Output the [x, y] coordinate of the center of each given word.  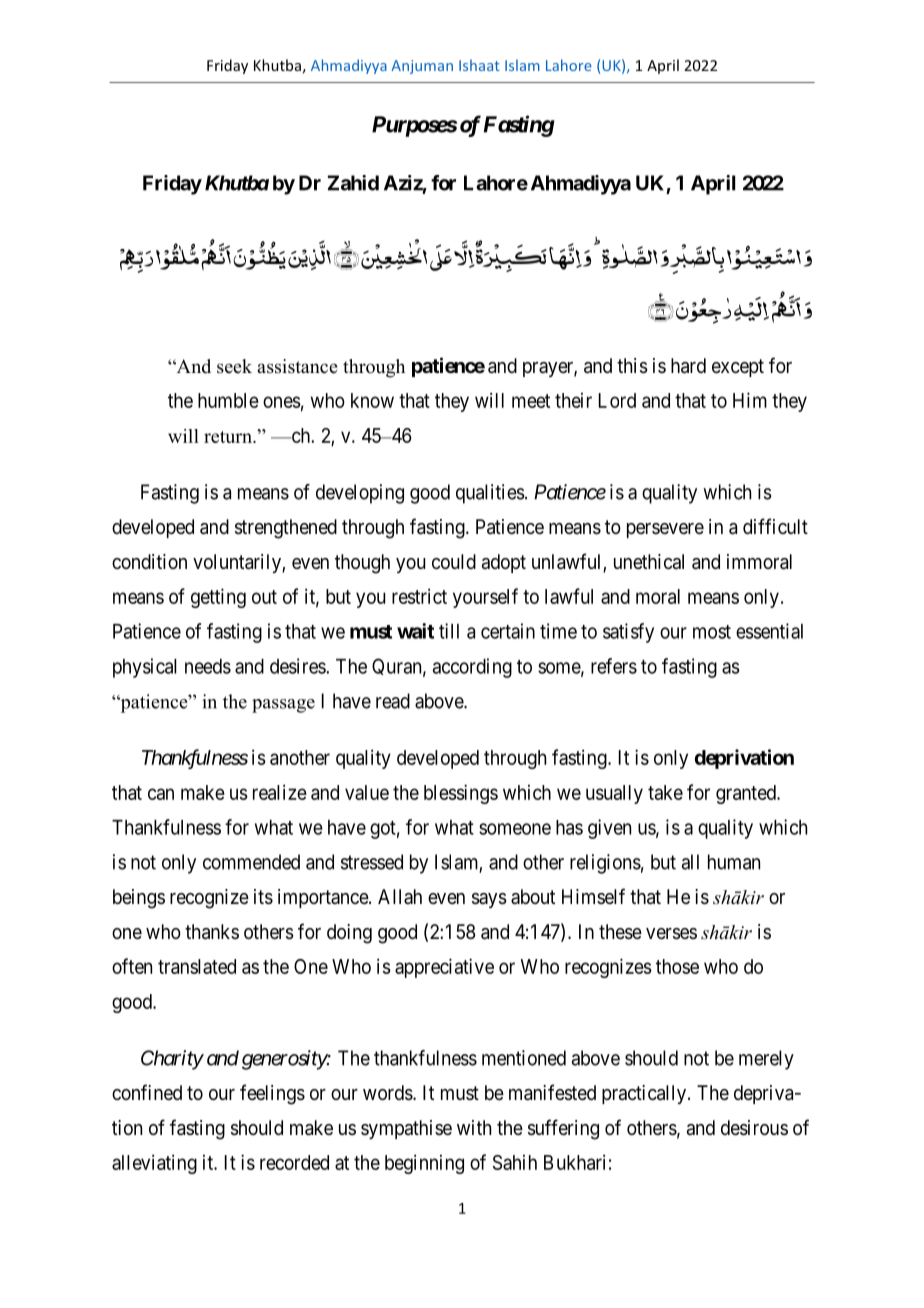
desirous [754, 1128]
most [712, 632]
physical [145, 668]
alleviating [154, 1164]
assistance [297, 366]
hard [688, 366]
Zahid [353, 183]
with [474, 1127]
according [472, 668]
